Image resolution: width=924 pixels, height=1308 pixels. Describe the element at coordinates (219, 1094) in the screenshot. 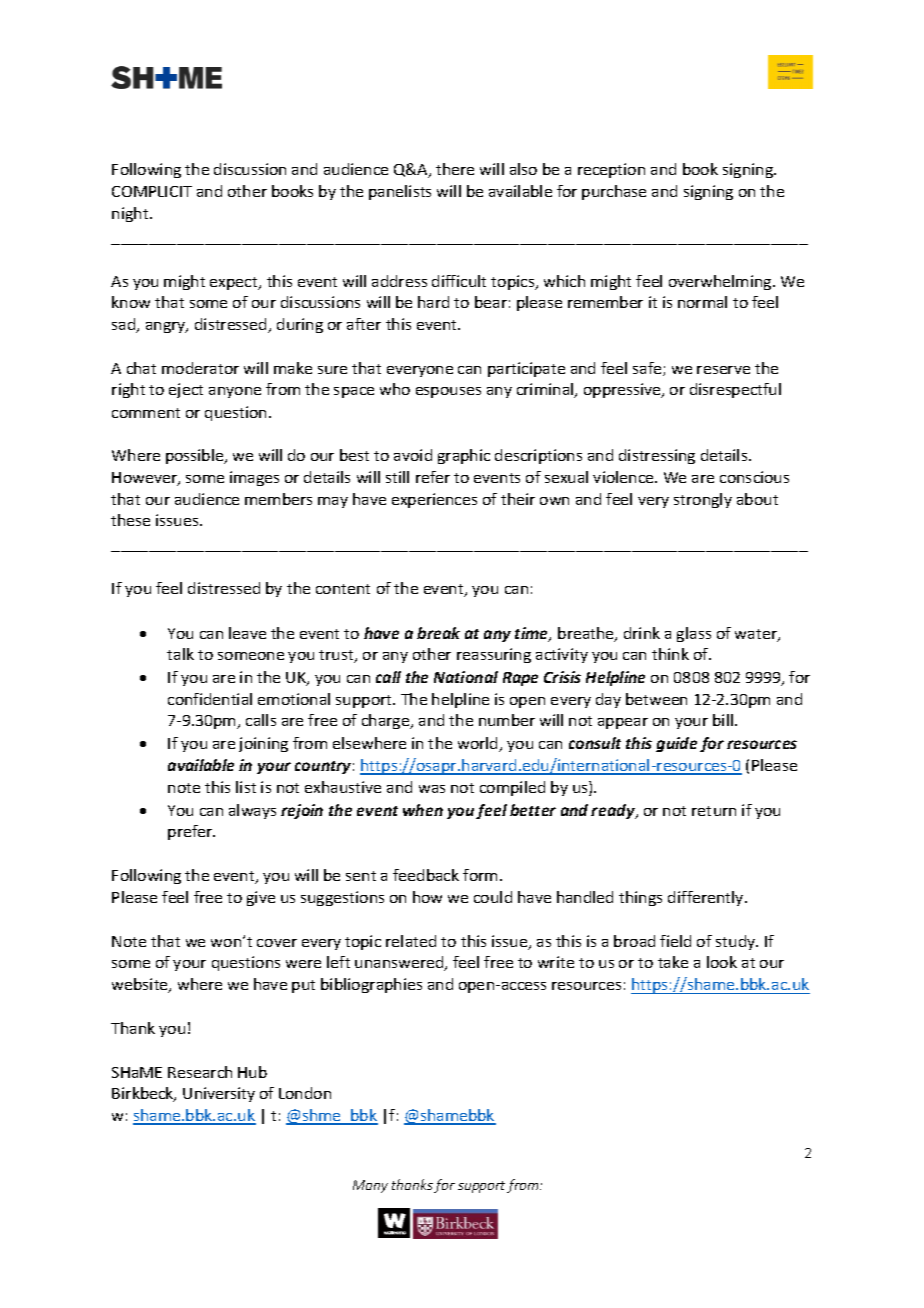

I see `University` at that location.
